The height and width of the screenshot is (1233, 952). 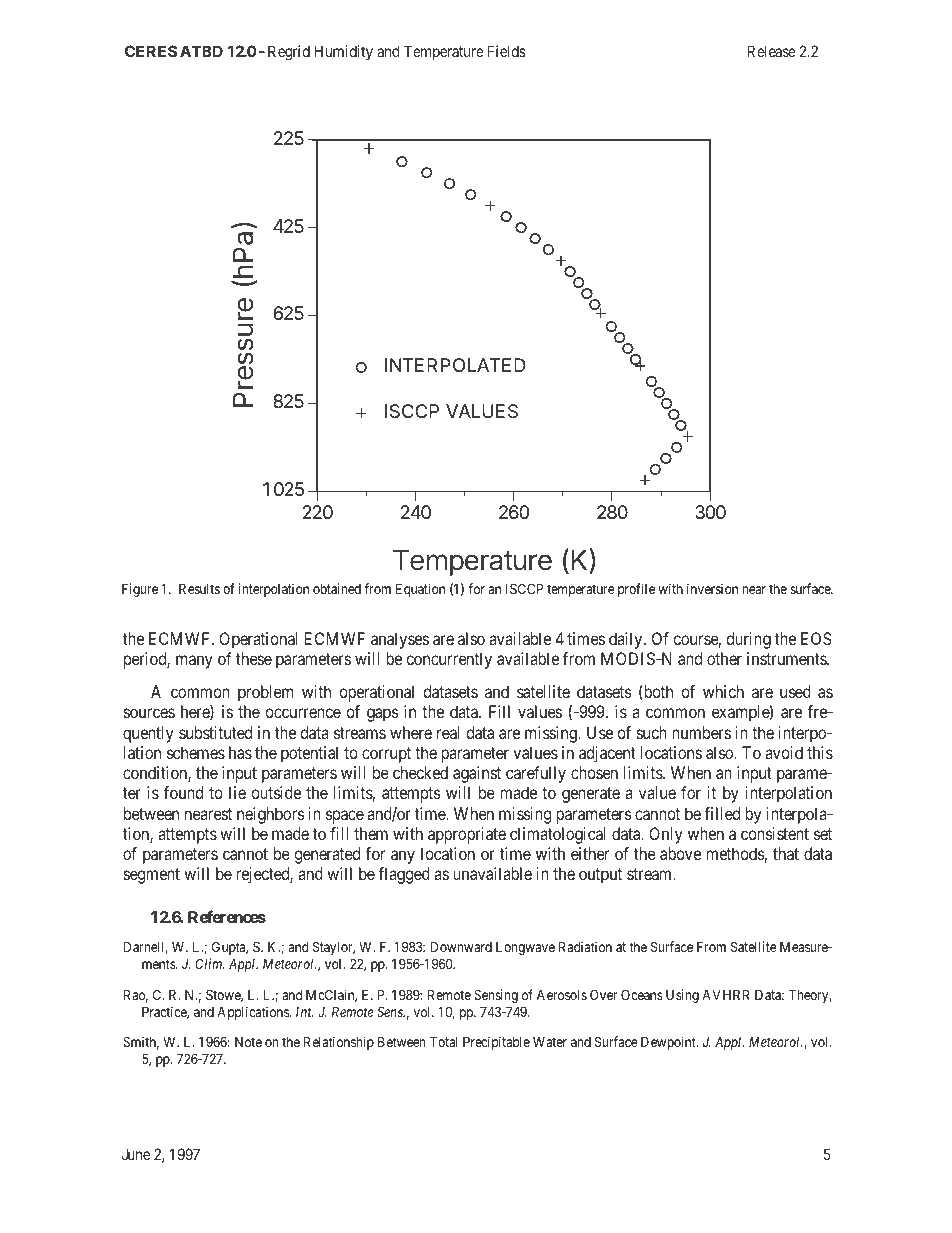 What do you see at coordinates (550, 1042) in the screenshot?
I see `Water` at bounding box center [550, 1042].
